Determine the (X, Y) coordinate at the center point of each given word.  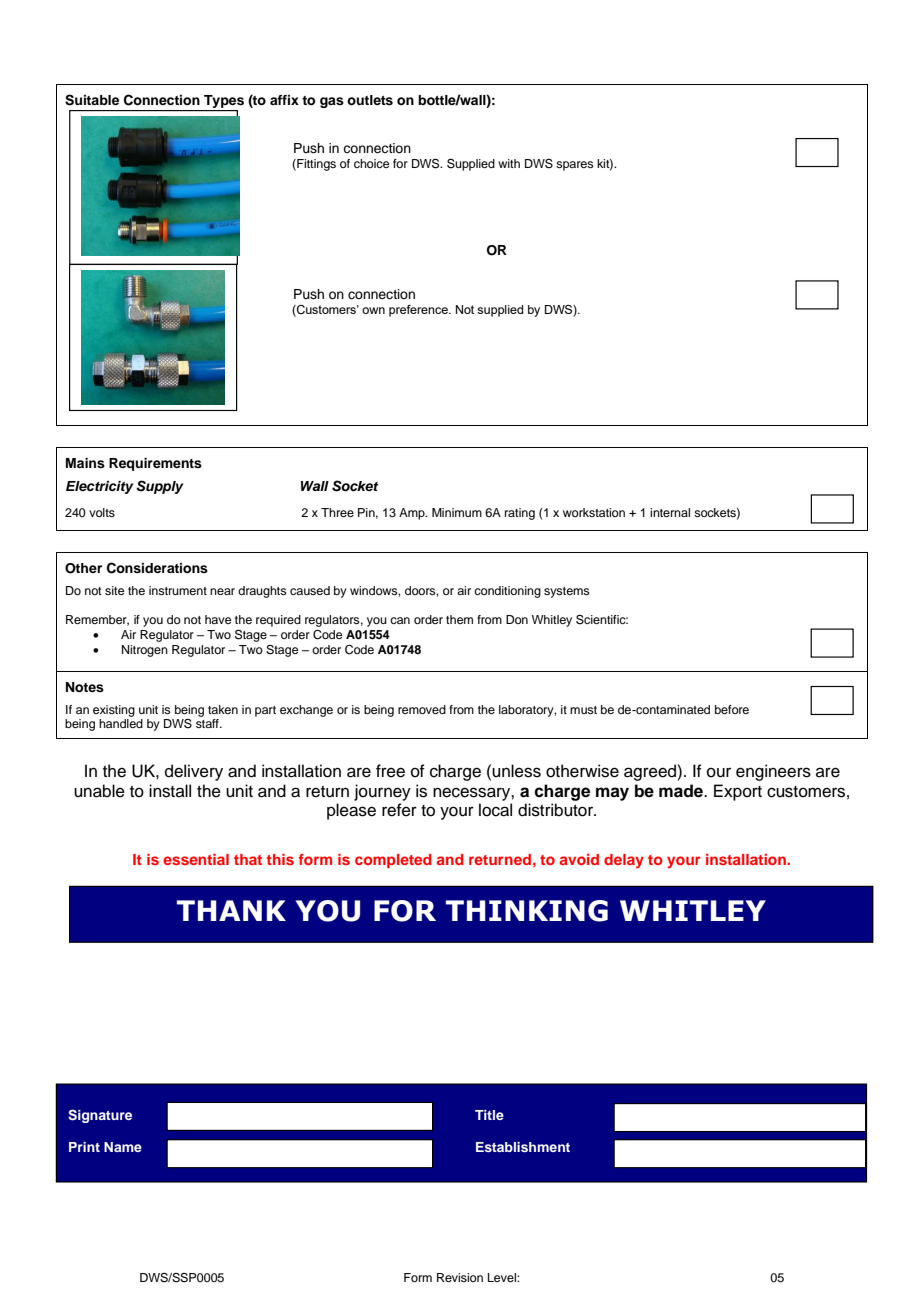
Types (224, 101)
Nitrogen (145, 651)
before (732, 709)
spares (575, 166)
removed (422, 709)
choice (371, 163)
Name (123, 1147)
